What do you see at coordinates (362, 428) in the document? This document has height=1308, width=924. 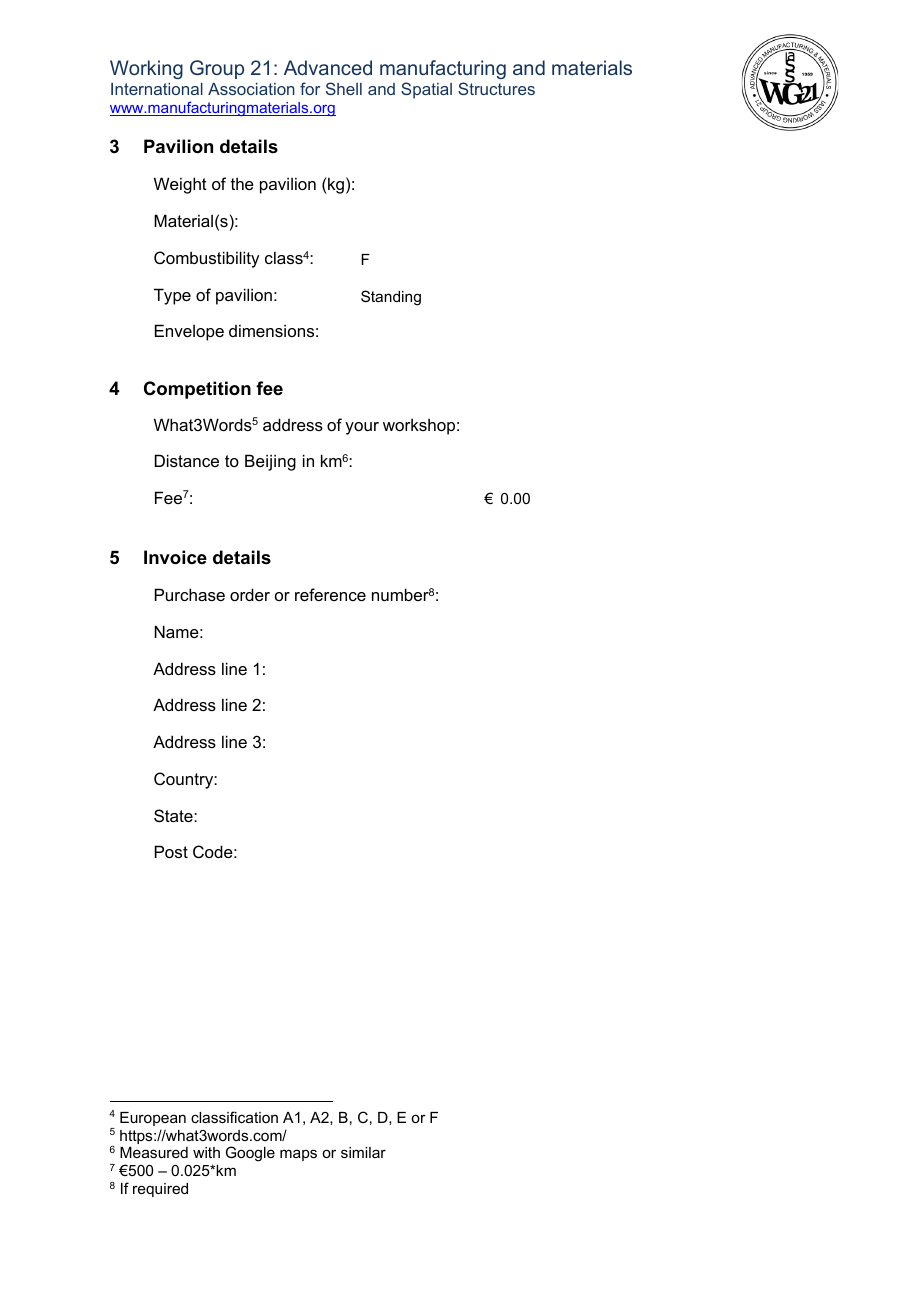 I see `your` at bounding box center [362, 428].
